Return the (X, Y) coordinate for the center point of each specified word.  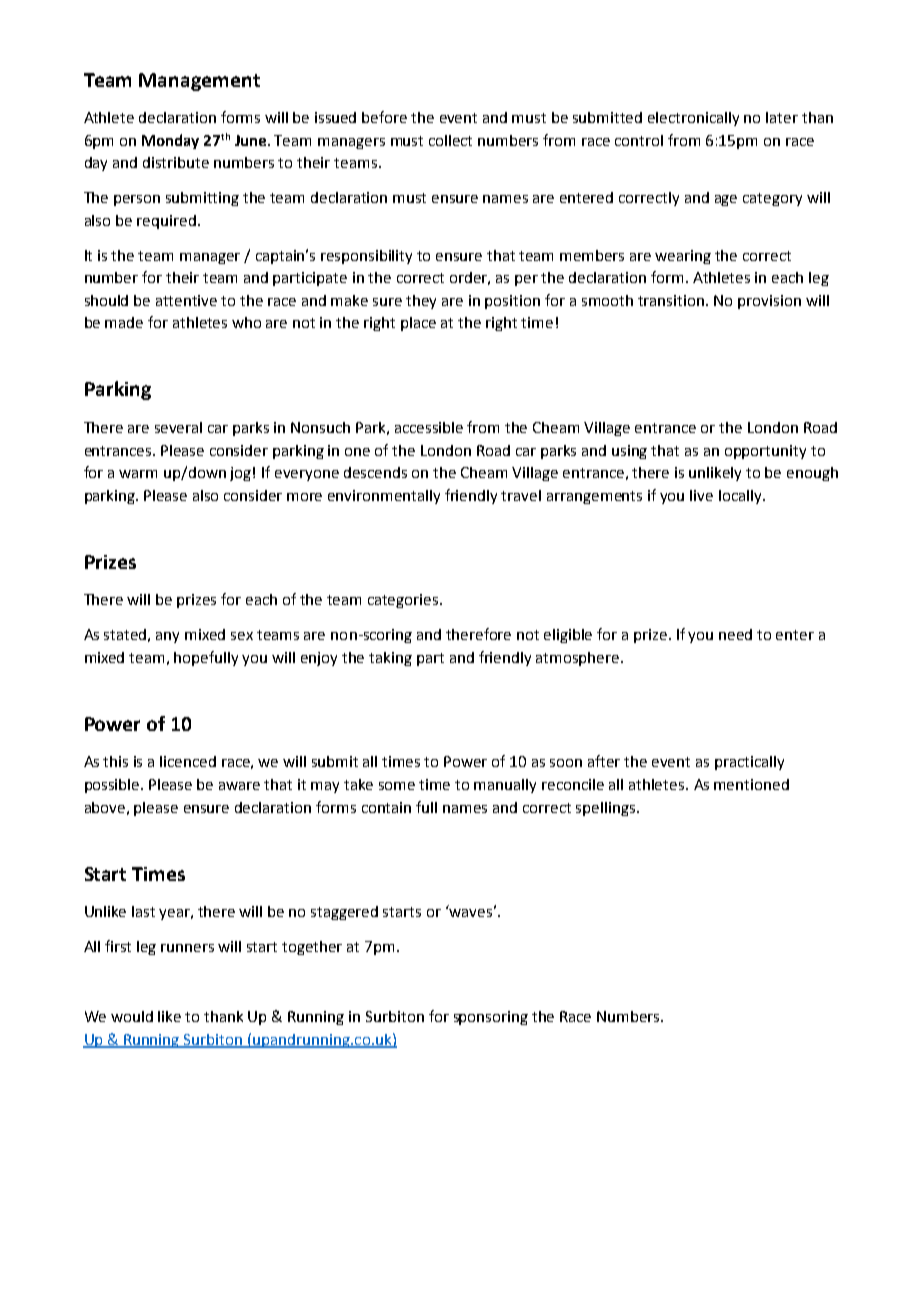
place (418, 324)
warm (138, 474)
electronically (693, 119)
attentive (186, 300)
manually (505, 786)
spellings (607, 809)
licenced (188, 761)
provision (769, 302)
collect (450, 140)
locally (741, 497)
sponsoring (491, 1018)
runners (187, 948)
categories (404, 601)
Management (199, 82)
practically (749, 763)
